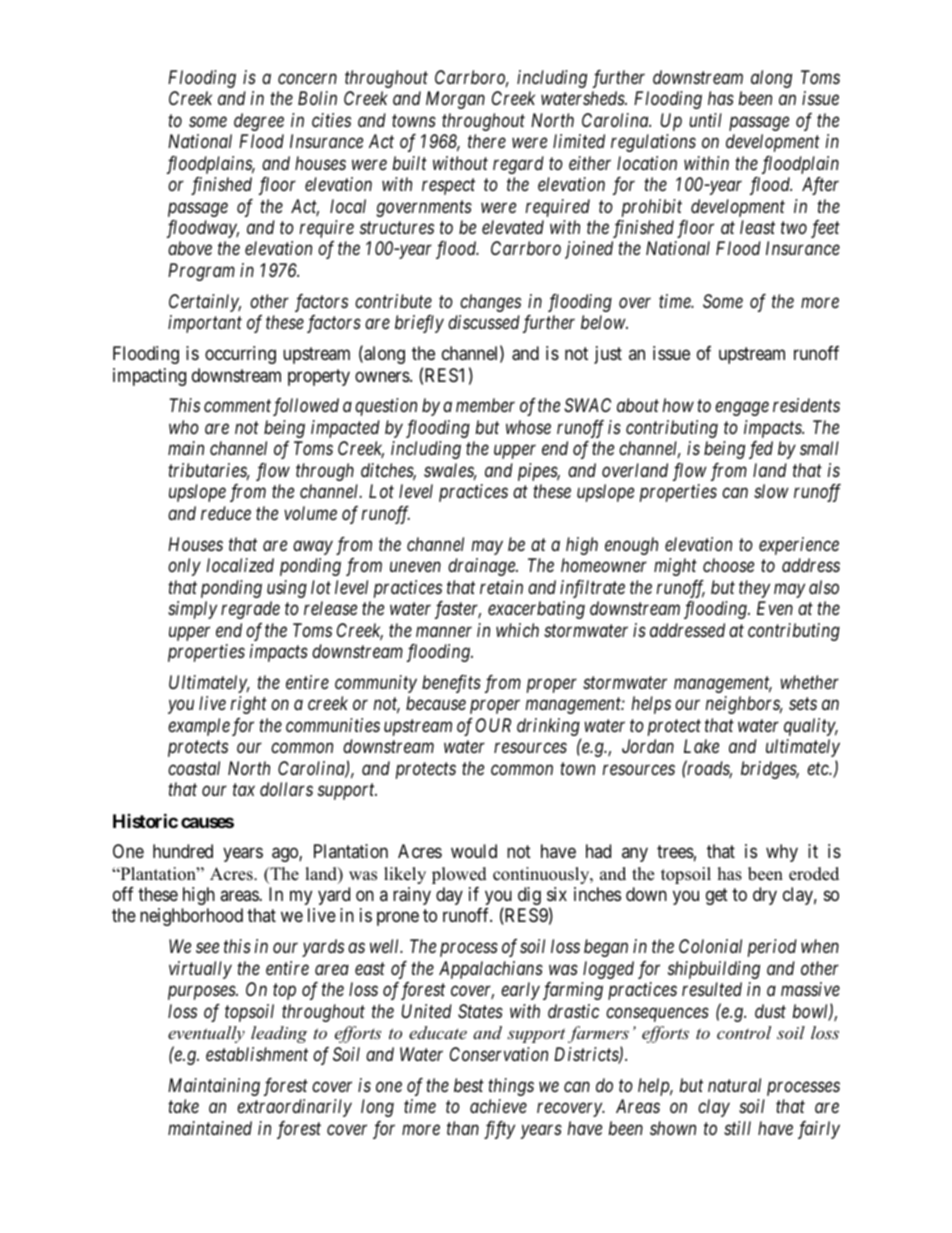 The height and width of the page is (1233, 952). I want to click on degree, so click(259, 122).
